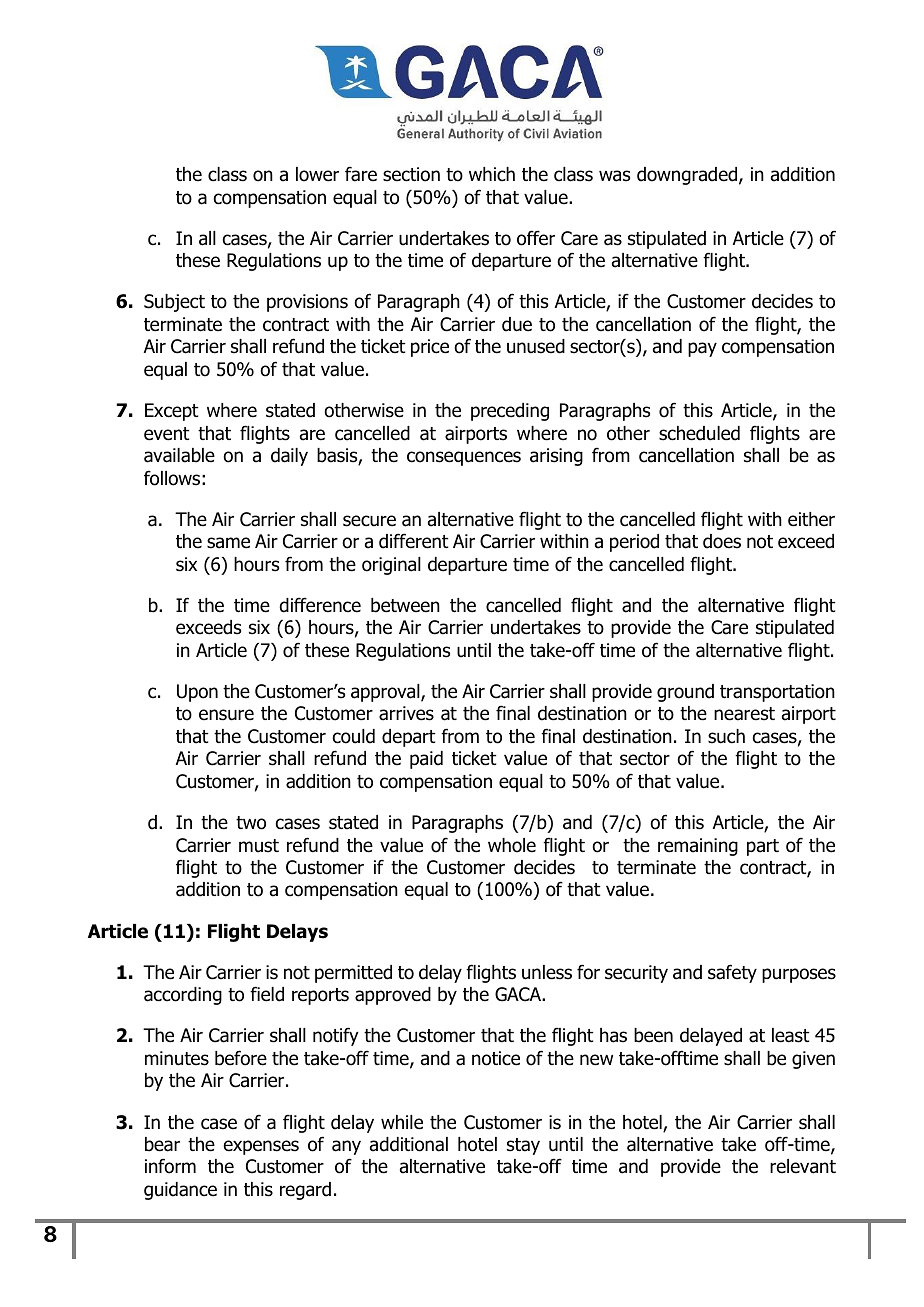  I want to click on ensure, so click(226, 715).
